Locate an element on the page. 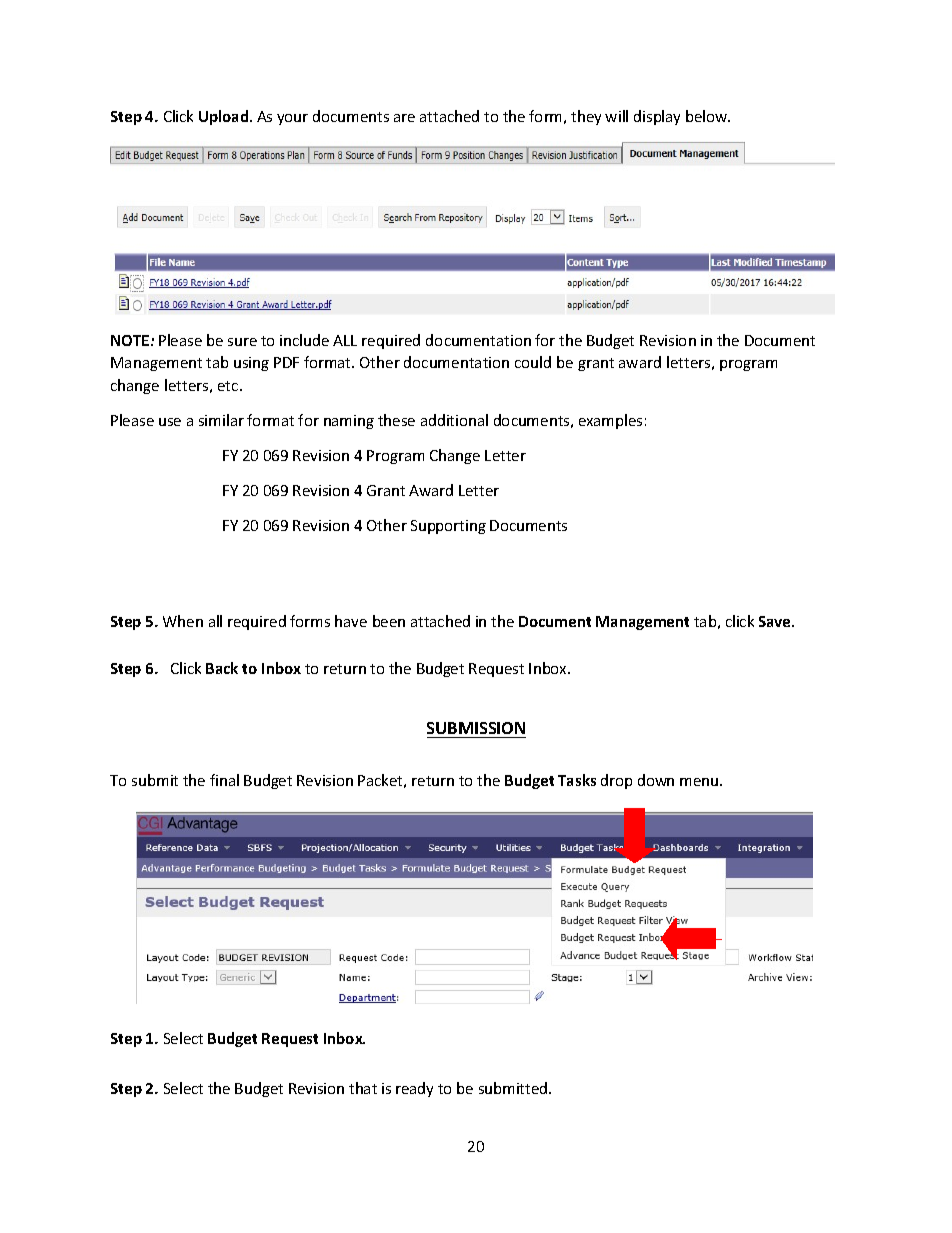 The image size is (952, 1233). below is located at coordinates (708, 116).
